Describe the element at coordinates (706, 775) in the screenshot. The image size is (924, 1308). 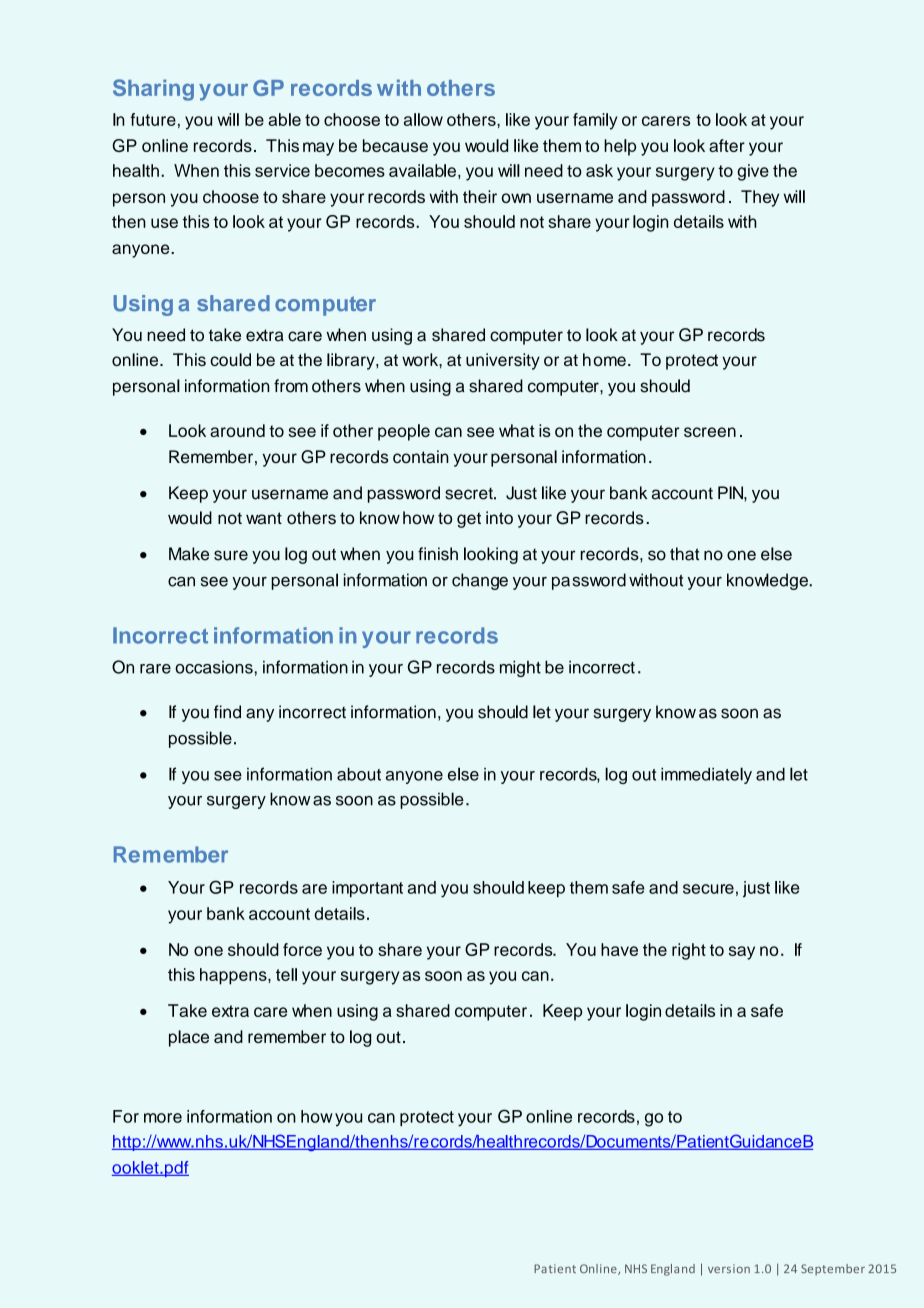
I see `immediately` at that location.
